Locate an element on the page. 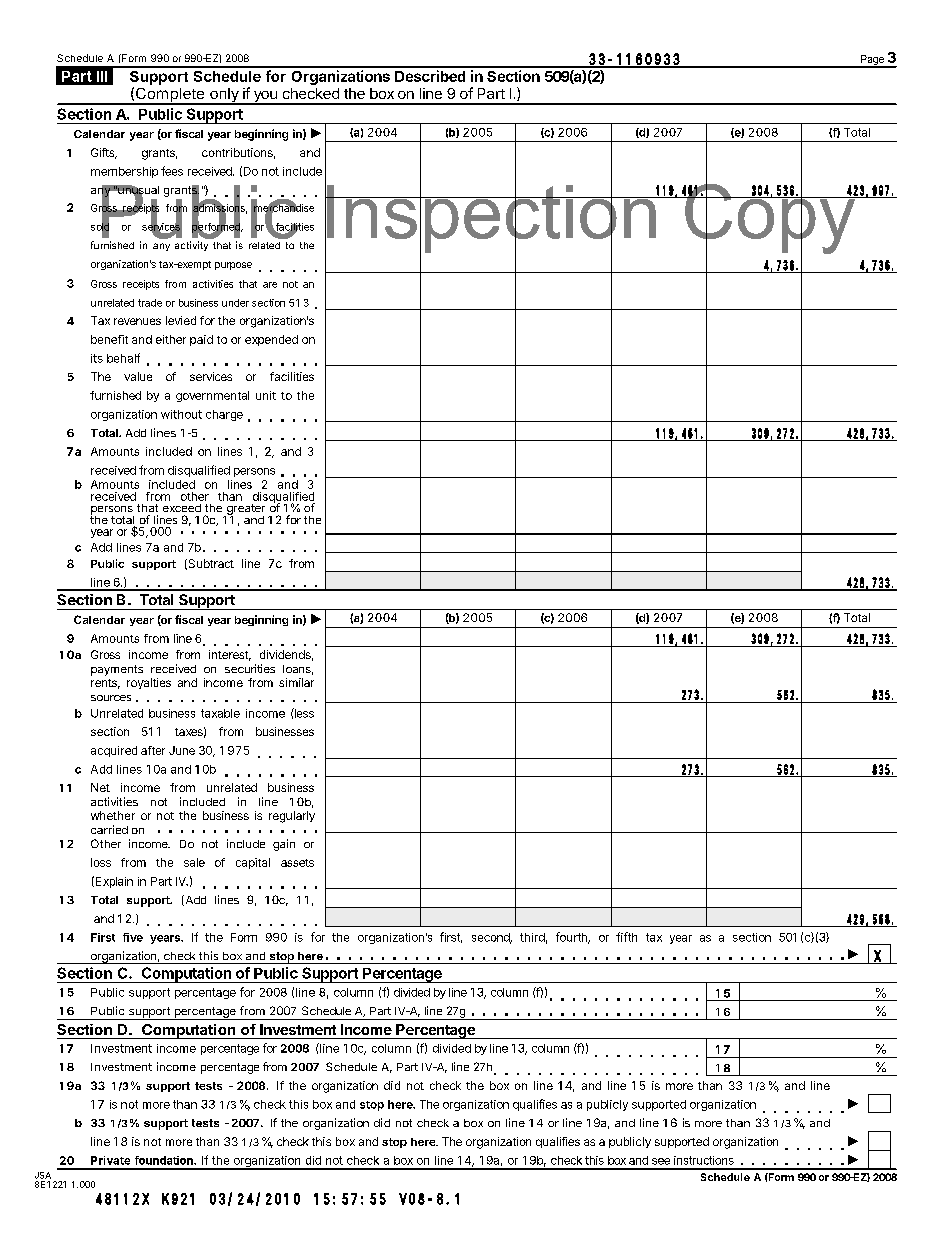  Described is located at coordinates (430, 76).
